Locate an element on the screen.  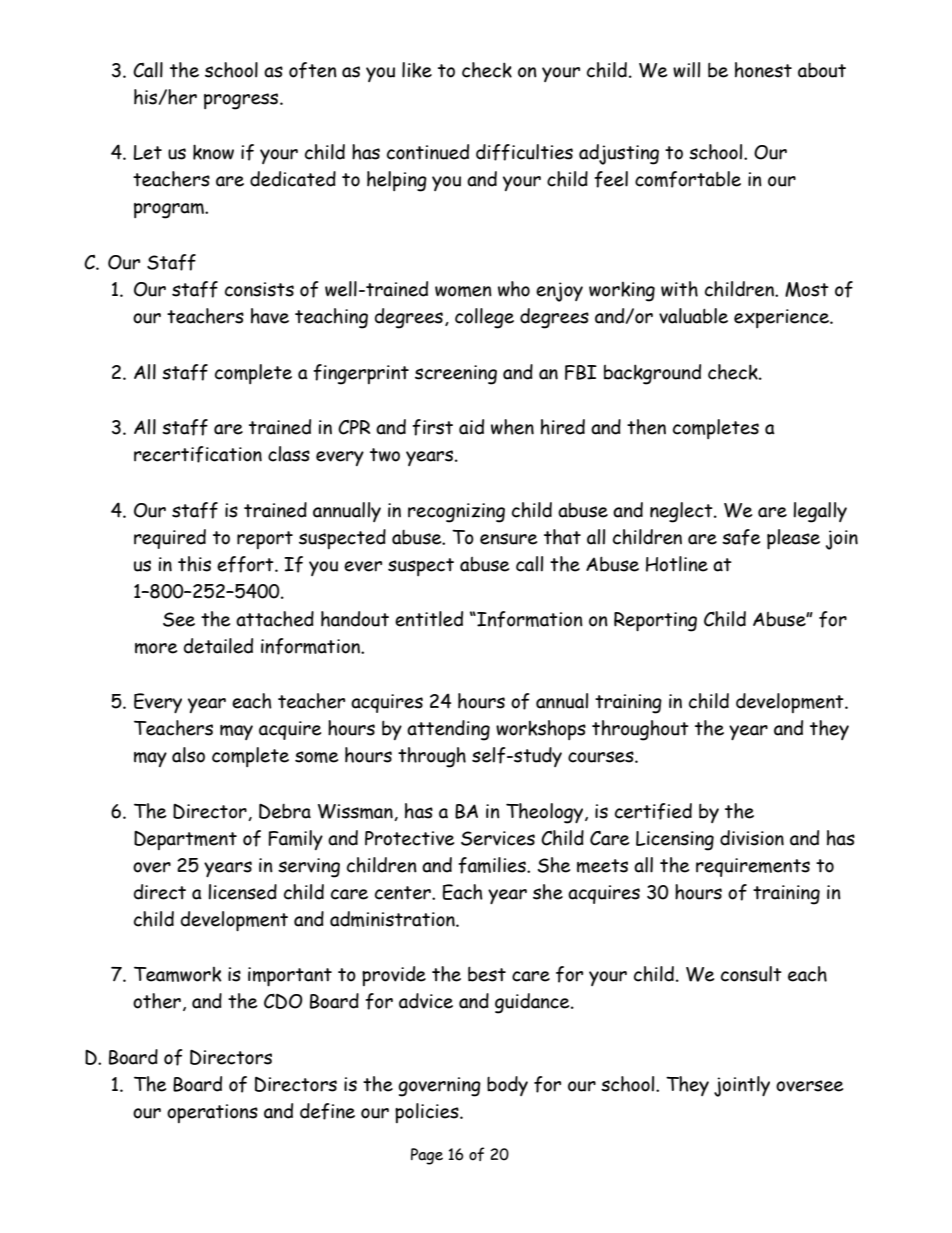
then is located at coordinates (646, 427).
